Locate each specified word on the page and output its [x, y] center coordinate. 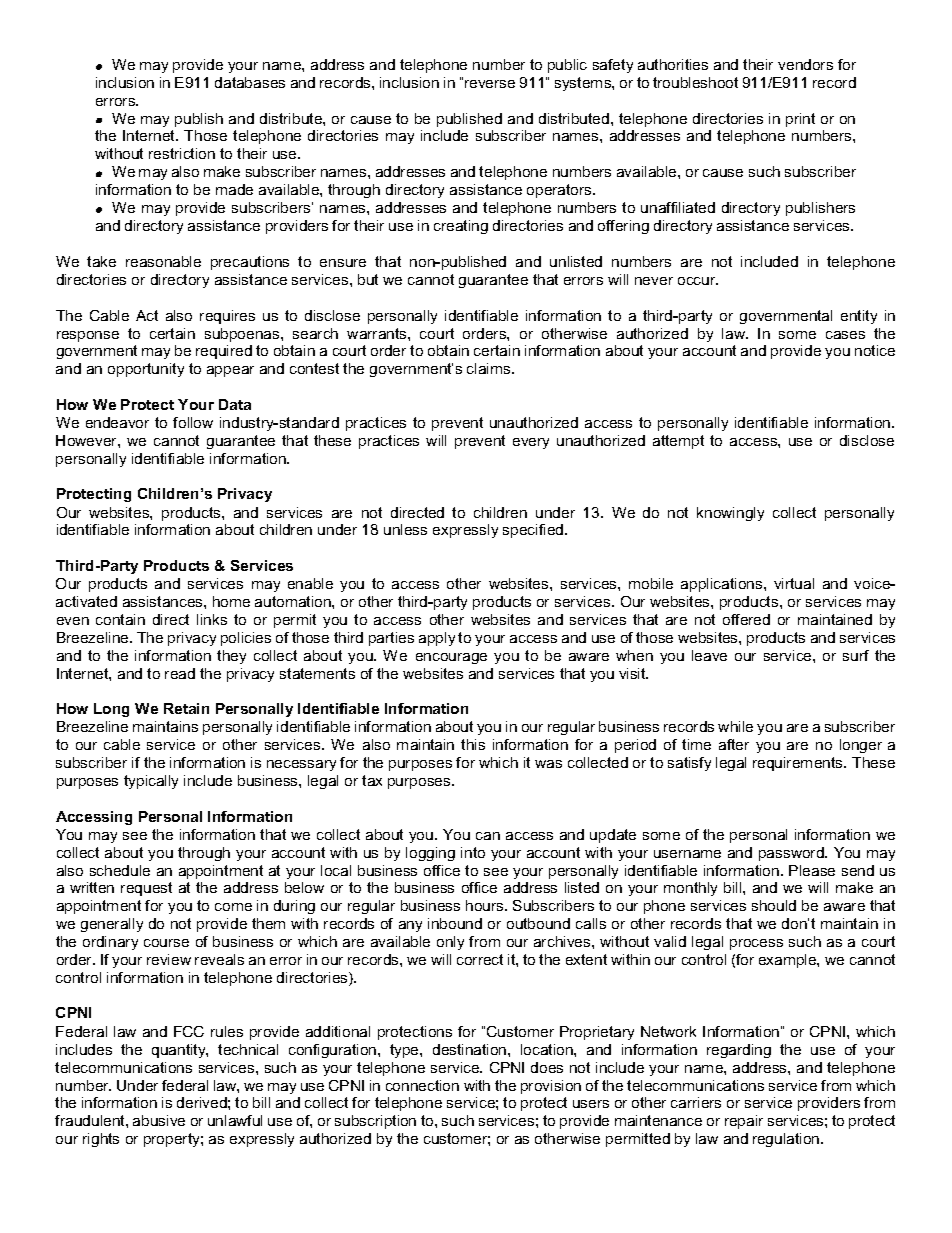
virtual [794, 583]
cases [845, 335]
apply [437, 639]
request [146, 889]
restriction [182, 153]
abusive [159, 1120]
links [212, 619]
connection [422, 1085]
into [473, 852]
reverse [490, 84]
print [800, 120]
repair [744, 1122]
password [792, 854]
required [224, 352]
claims [490, 368]
